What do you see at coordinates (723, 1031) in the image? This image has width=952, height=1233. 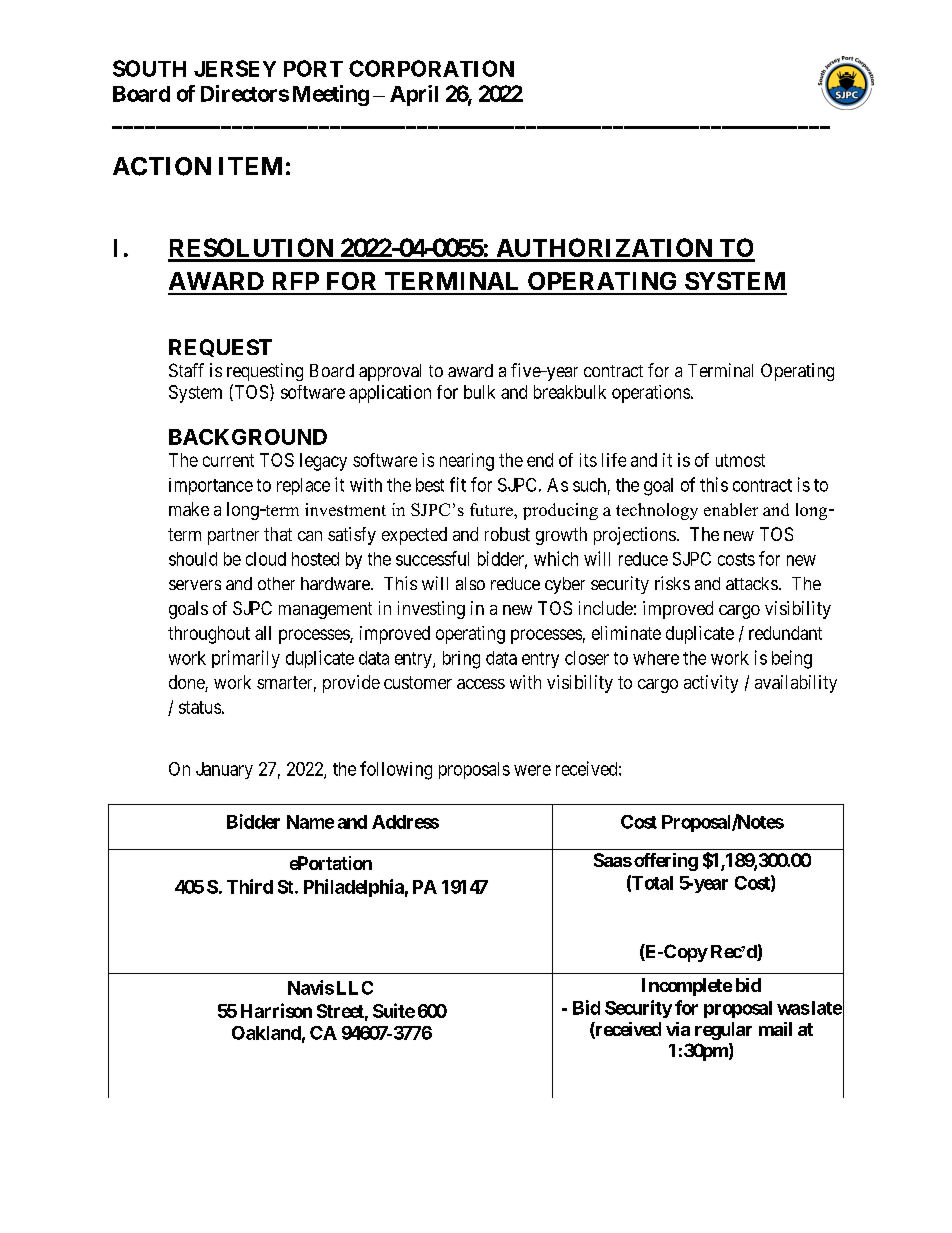 I see `regular` at bounding box center [723, 1031].
